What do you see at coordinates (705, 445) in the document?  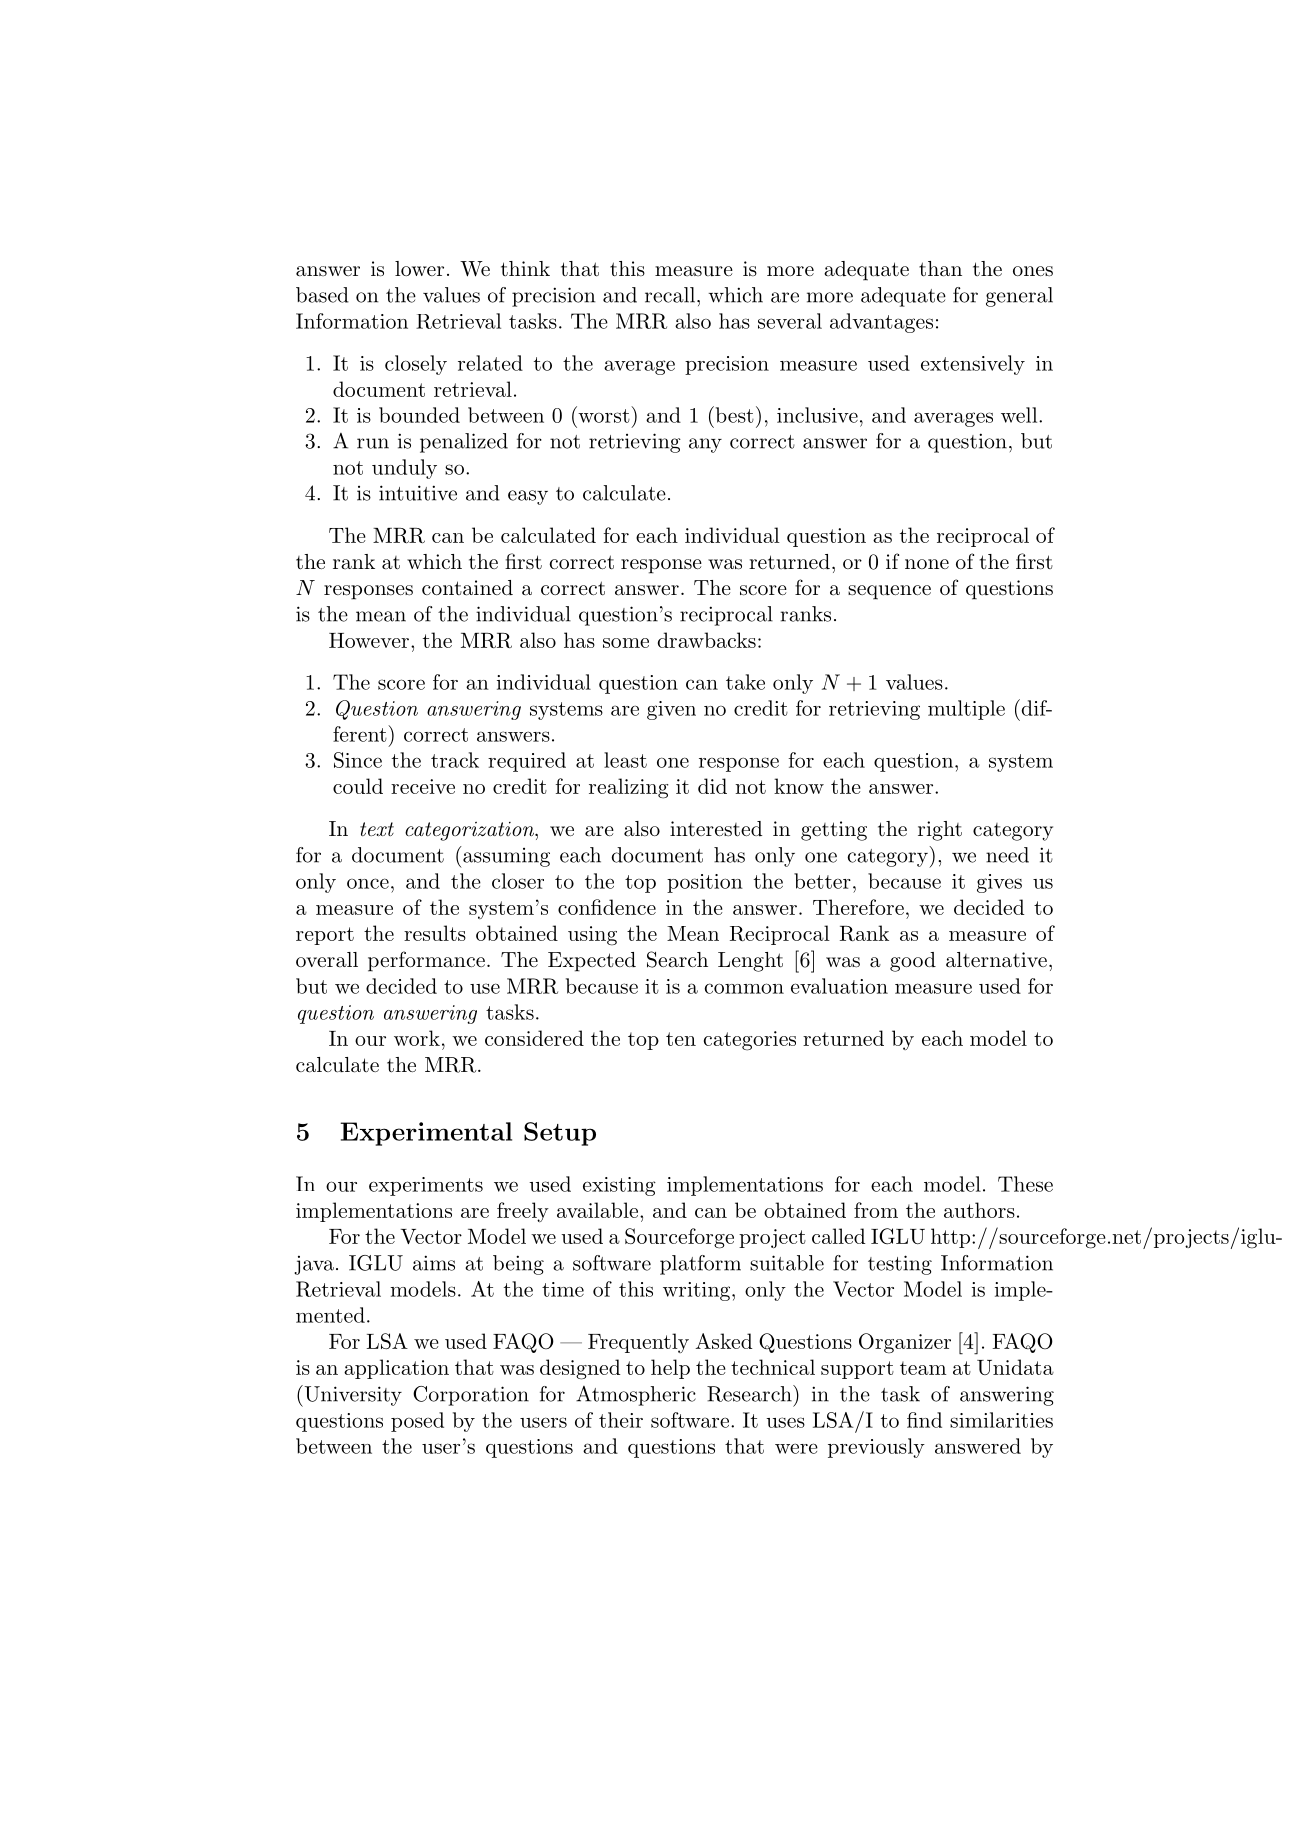 I see `any` at bounding box center [705, 445].
